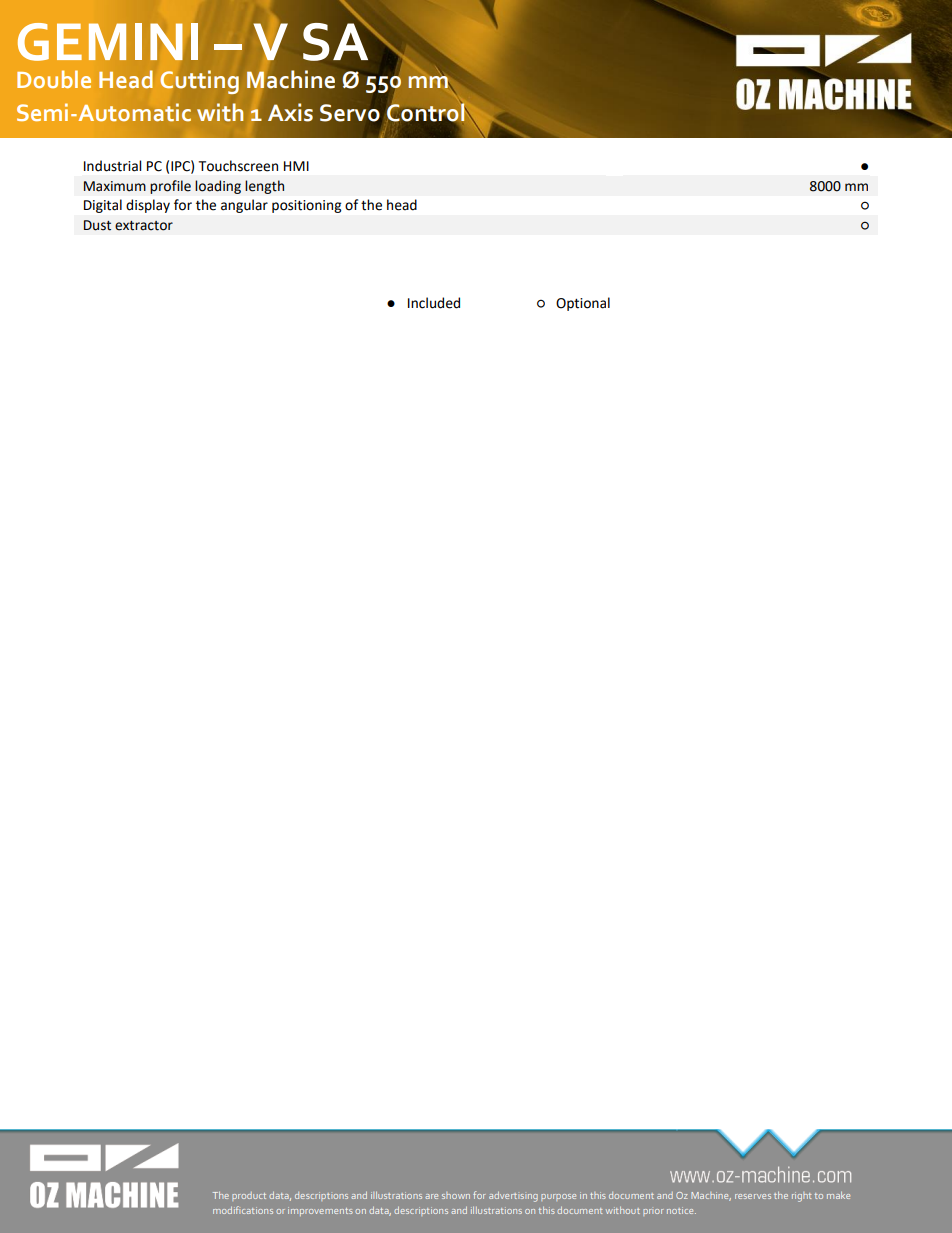 The height and width of the document is (1233, 952). I want to click on Included, so click(434, 303).
